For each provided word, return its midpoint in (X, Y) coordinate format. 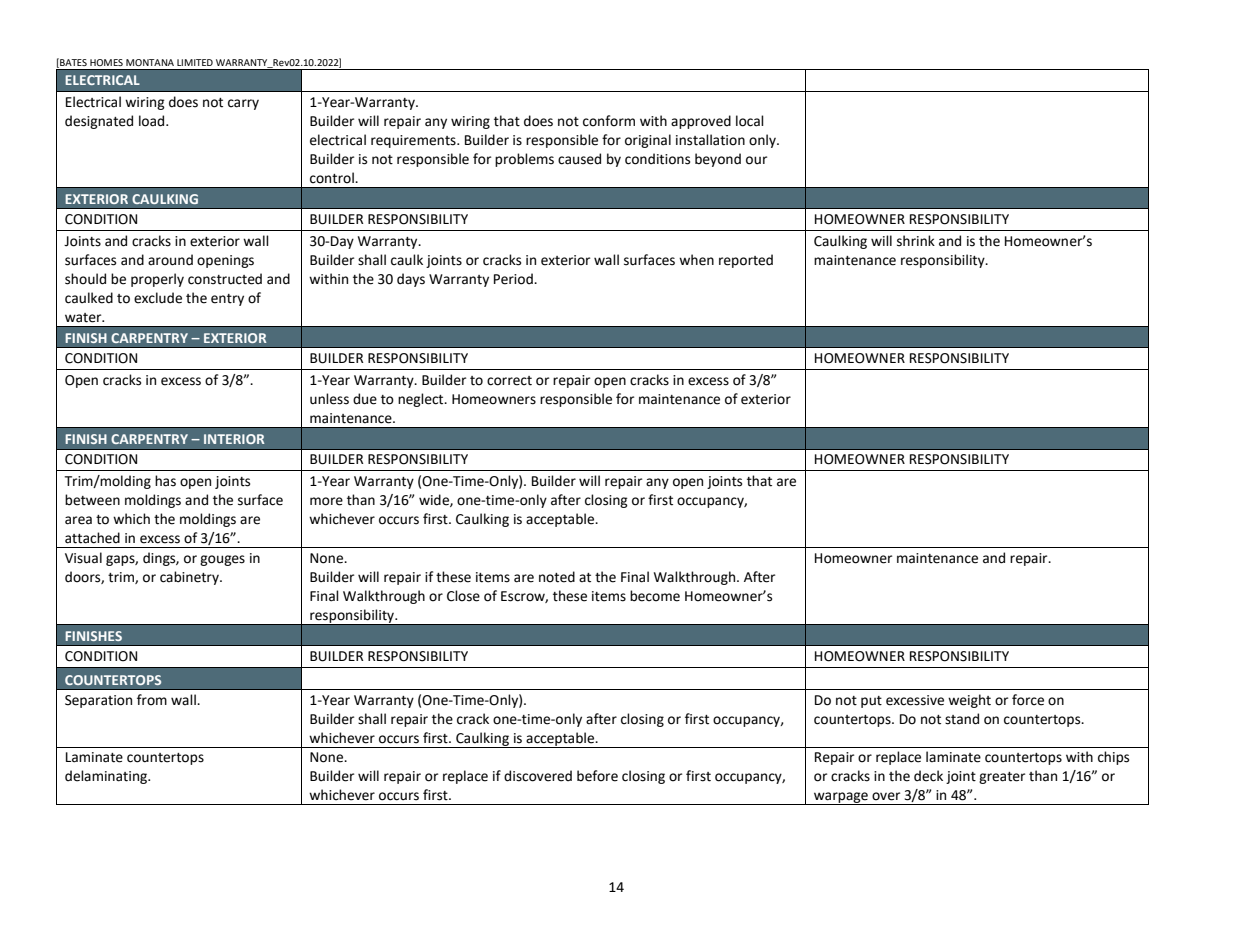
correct (509, 381)
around (170, 260)
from (152, 700)
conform (609, 121)
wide (435, 500)
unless (329, 399)
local (750, 121)
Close (463, 596)
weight (969, 701)
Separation (98, 701)
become (655, 596)
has (165, 481)
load (153, 121)
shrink (916, 241)
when (696, 260)
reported (746, 261)
